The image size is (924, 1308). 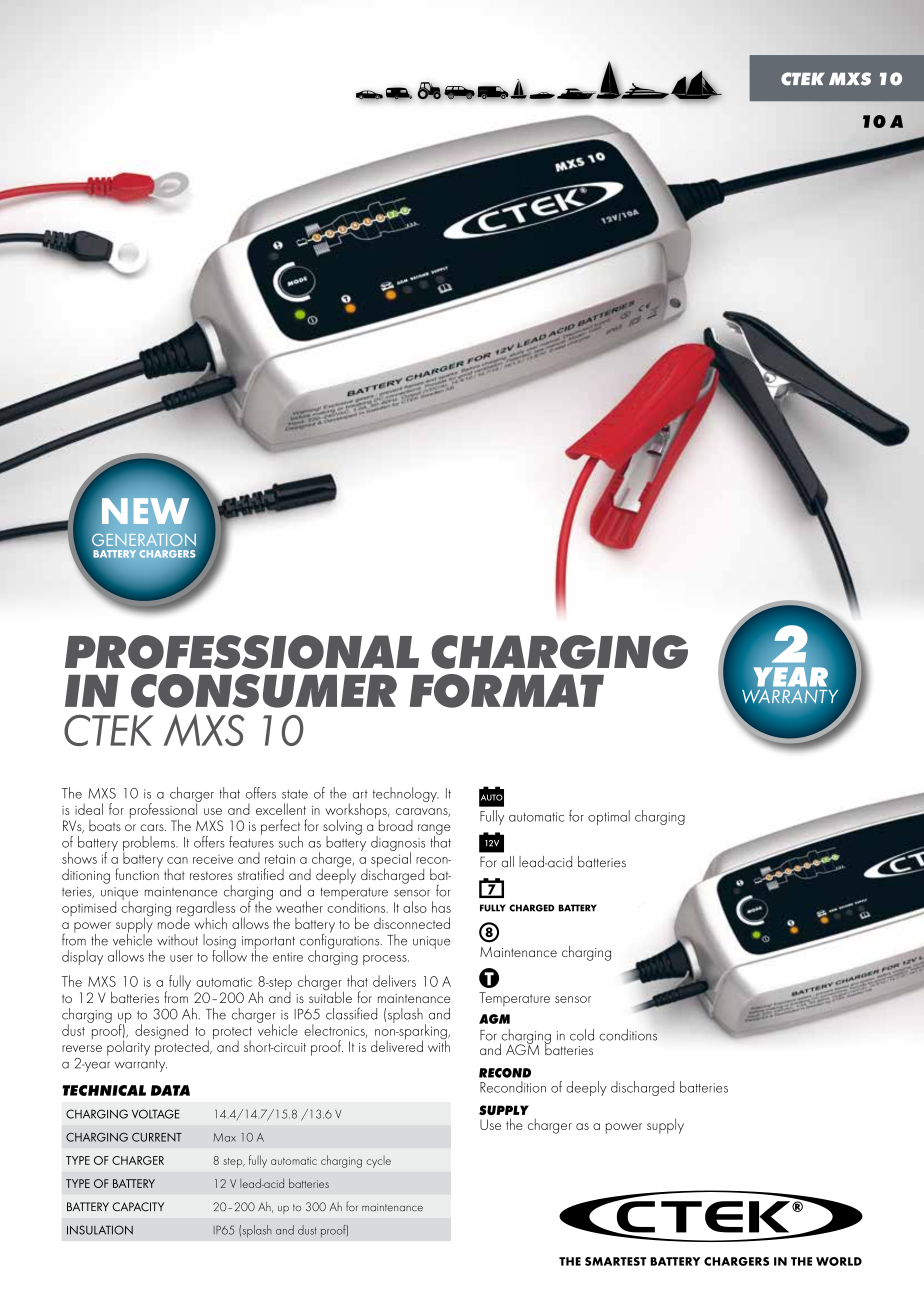 What do you see at coordinates (138, 1207) in the screenshot?
I see `CAPACITY` at bounding box center [138, 1207].
